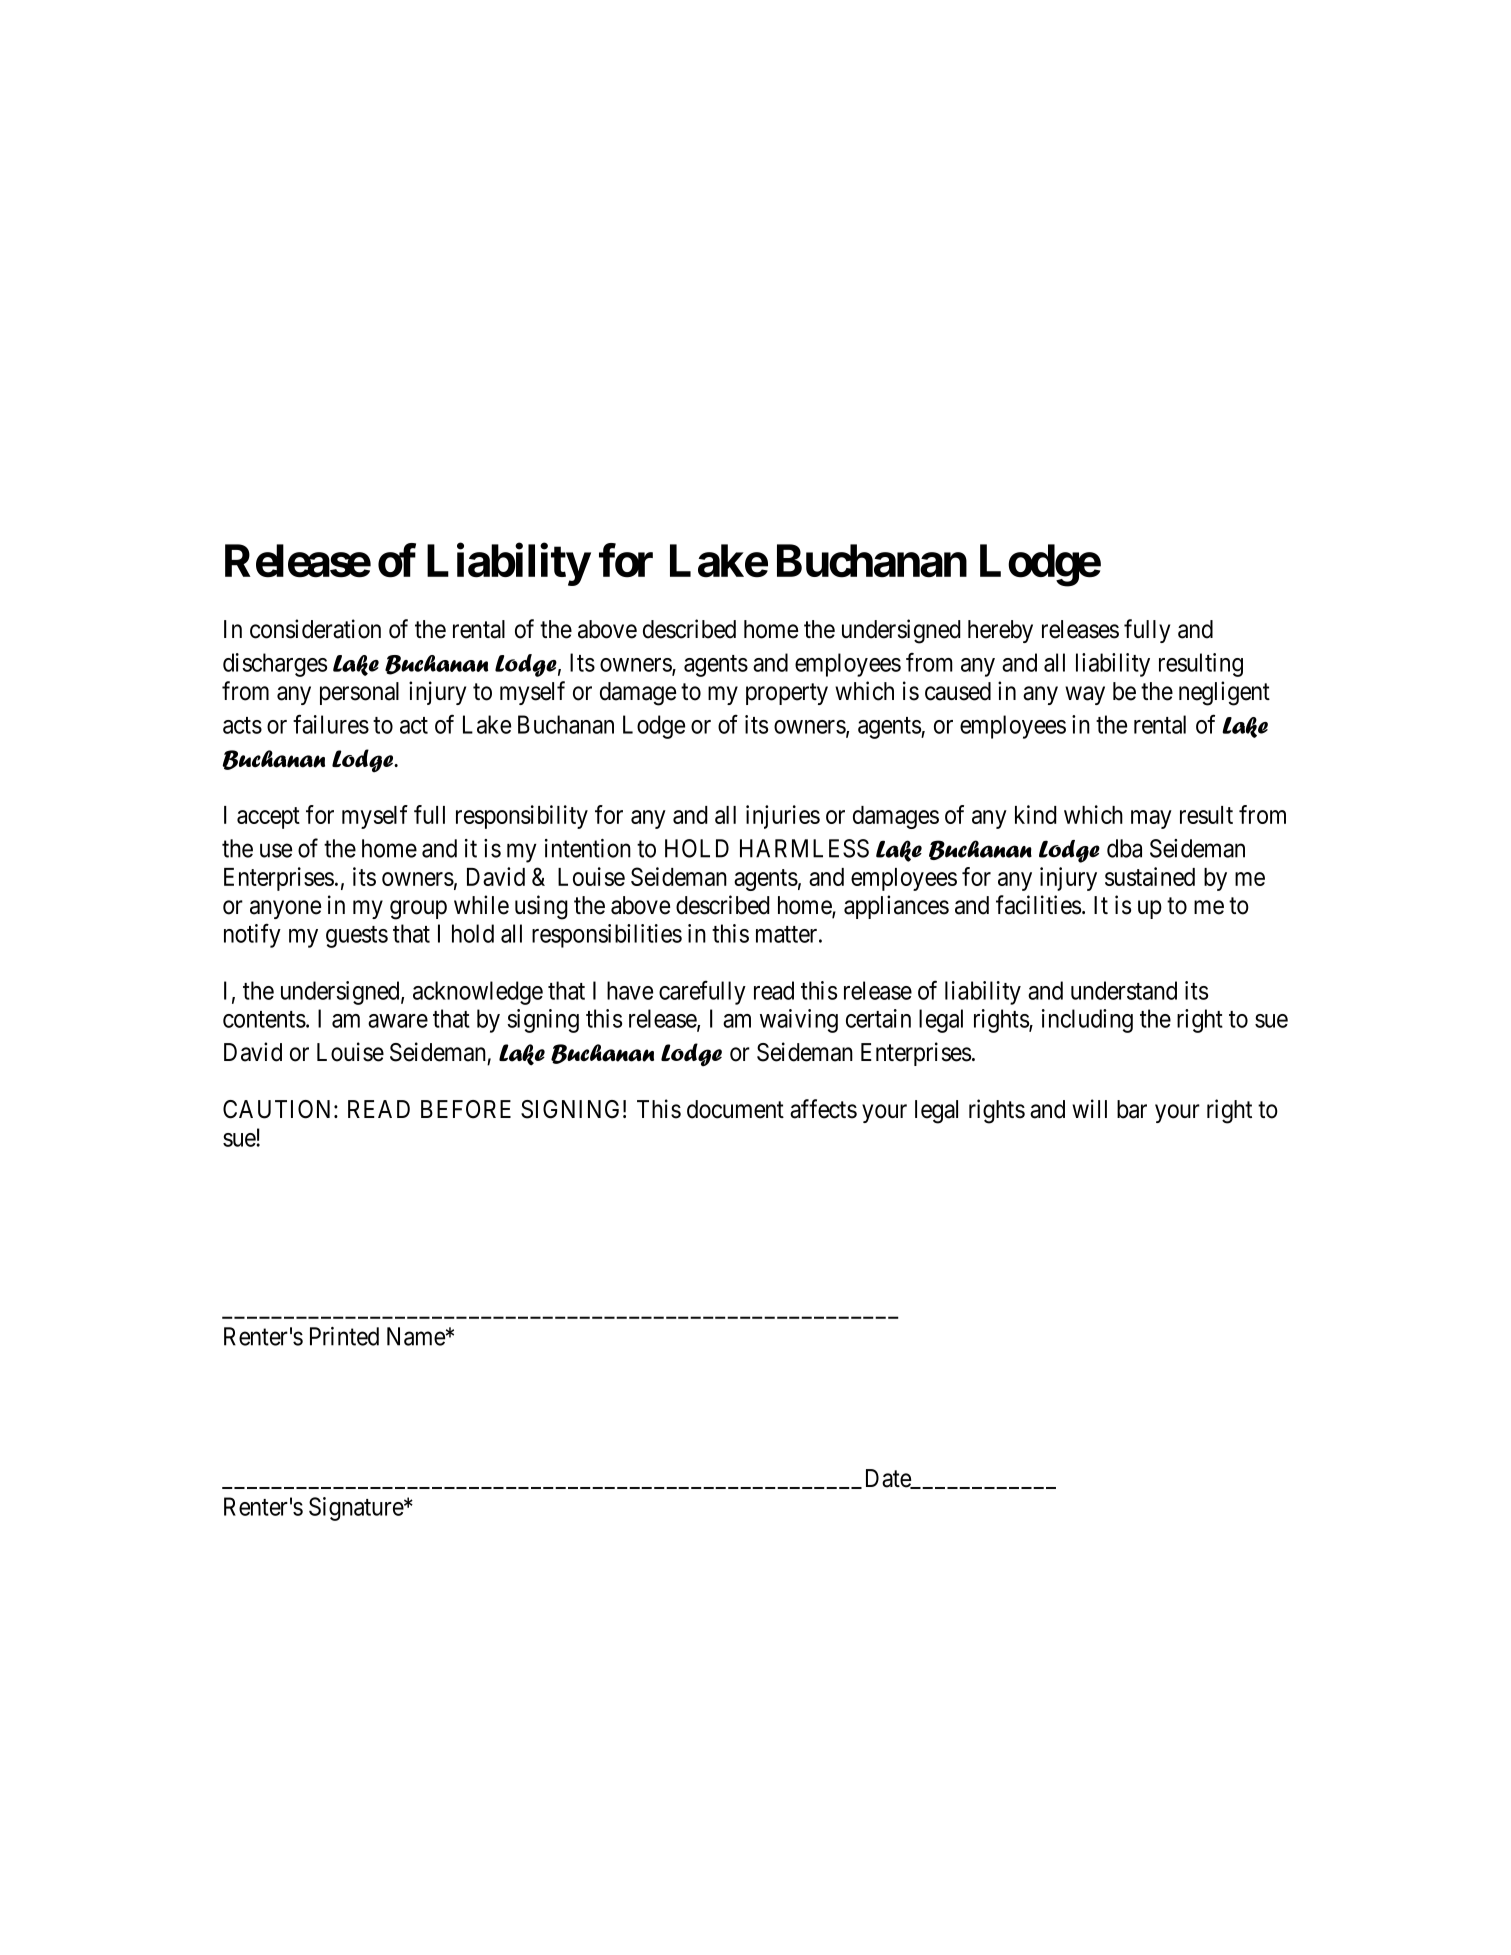  I want to click on group, so click(418, 910).
